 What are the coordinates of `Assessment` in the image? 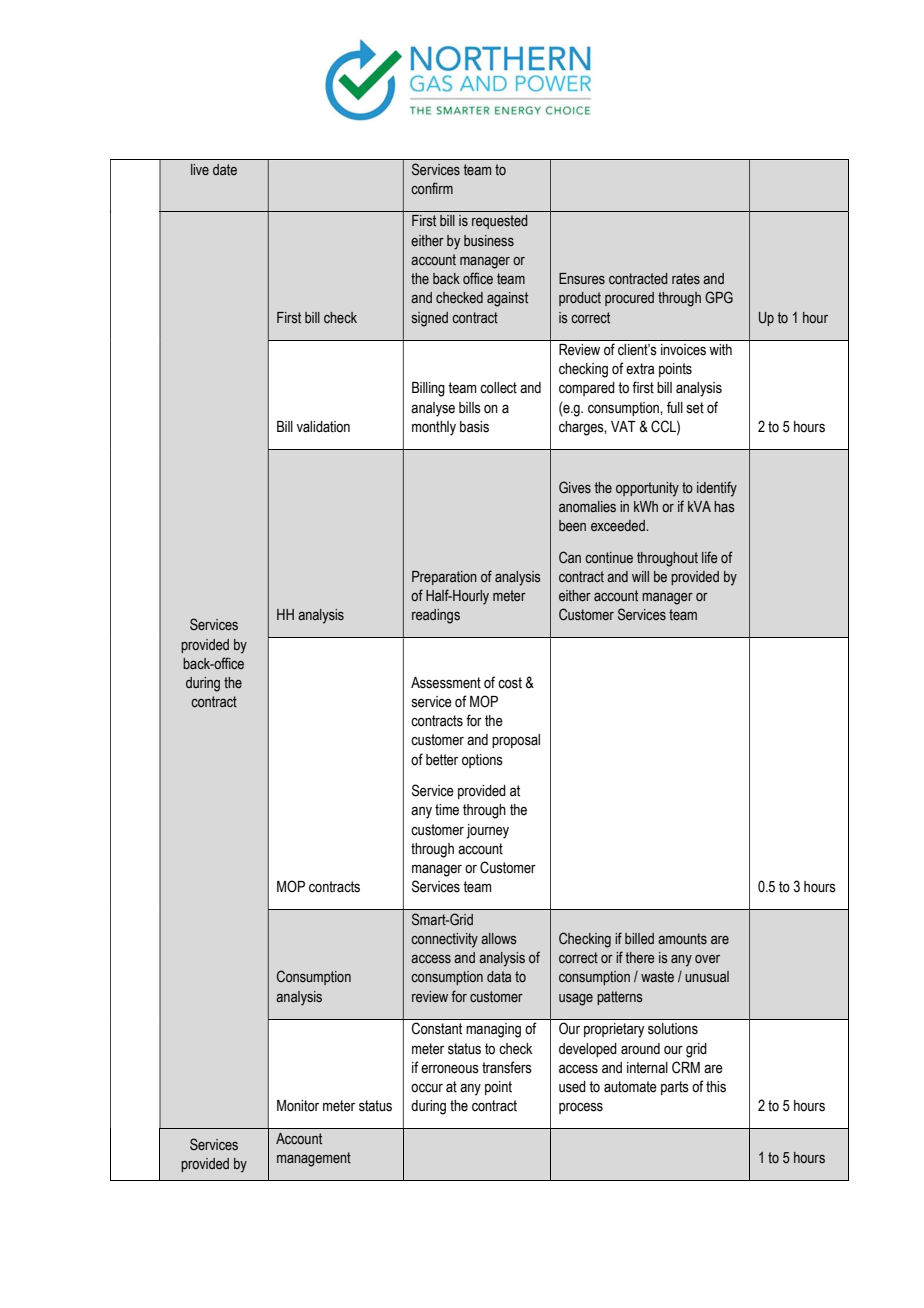 It's located at (446, 683).
